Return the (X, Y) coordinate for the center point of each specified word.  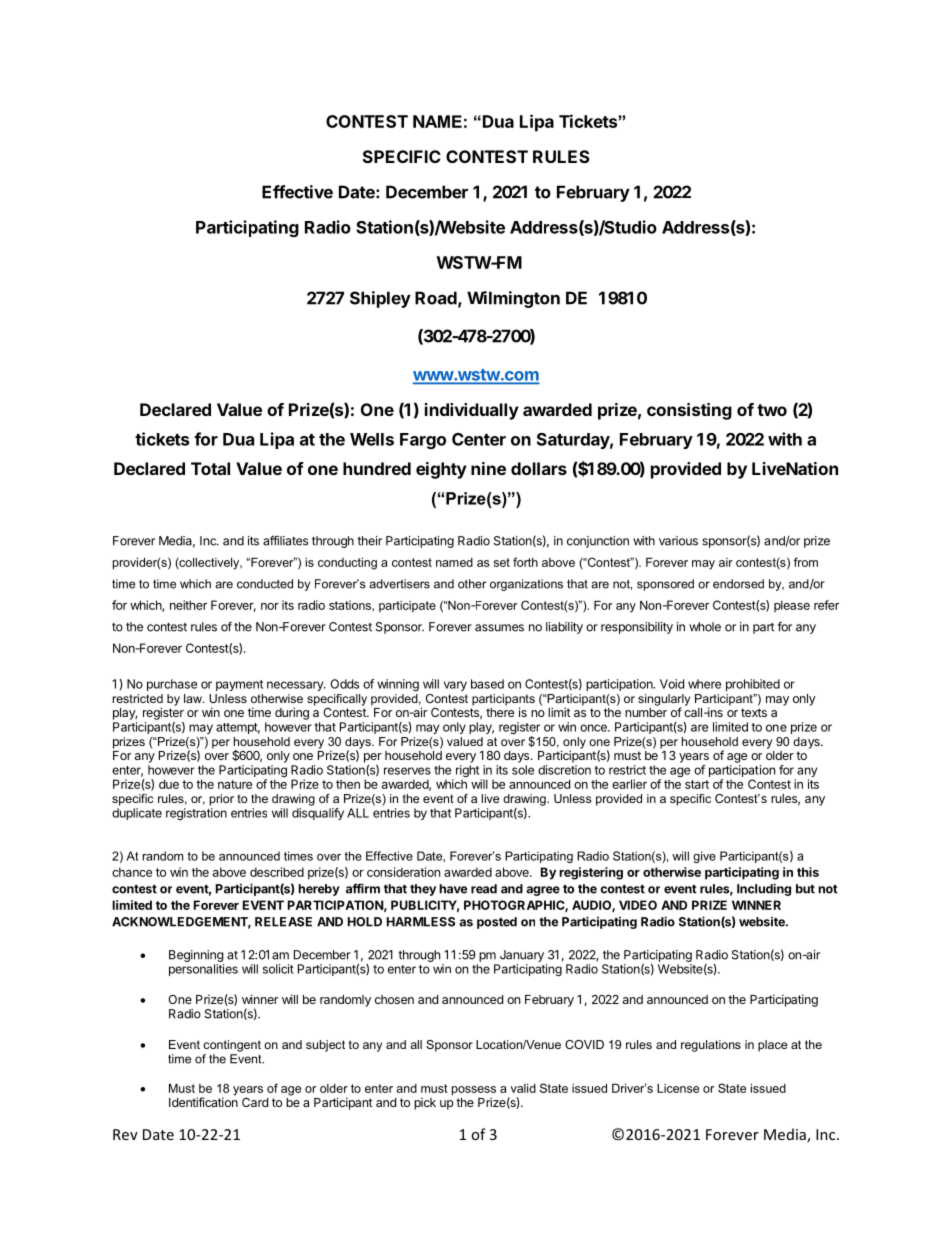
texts (754, 712)
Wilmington (513, 299)
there (500, 712)
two (772, 410)
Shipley (380, 299)
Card (255, 1102)
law (194, 698)
